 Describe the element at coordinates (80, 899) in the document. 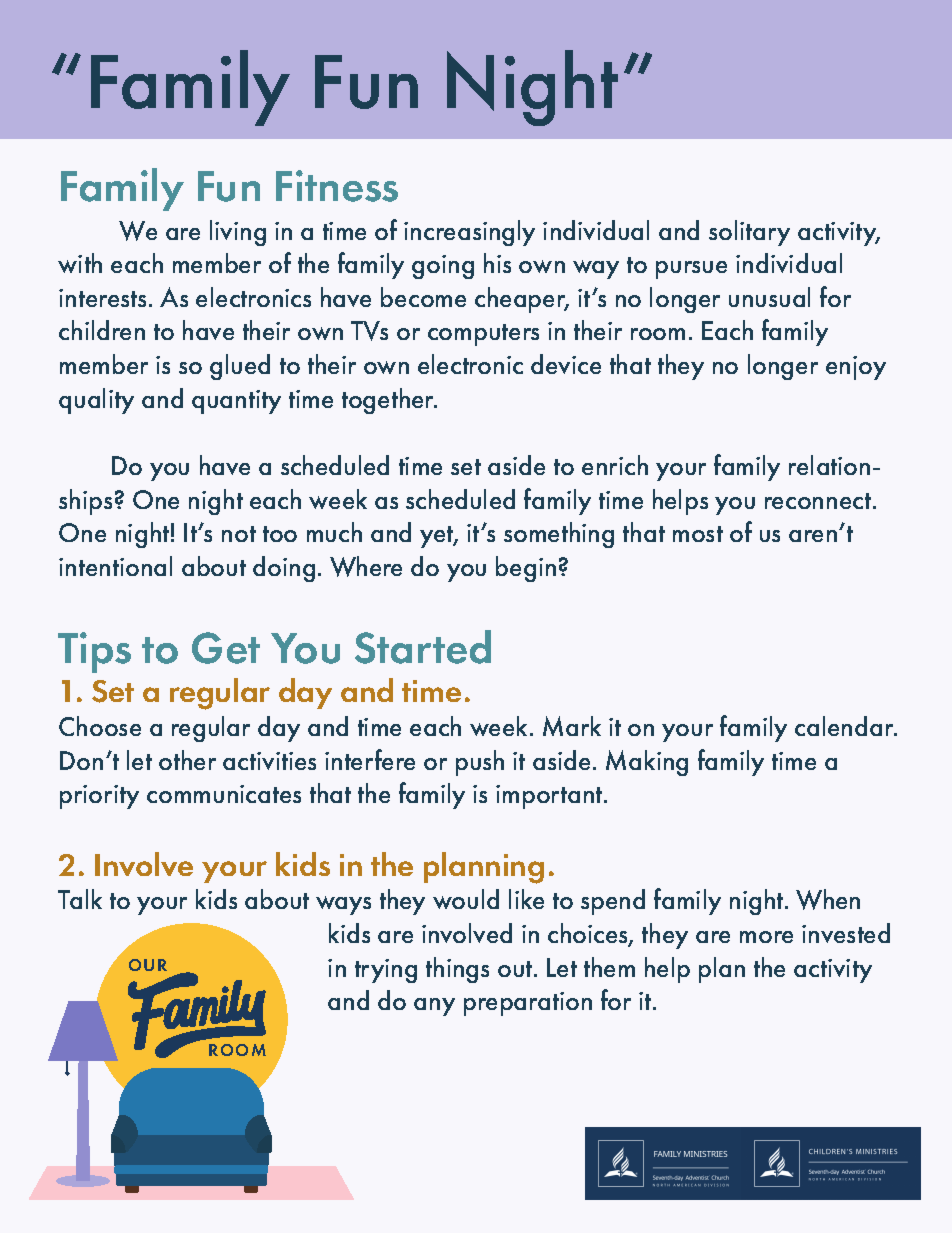

I see `Talk` at that location.
